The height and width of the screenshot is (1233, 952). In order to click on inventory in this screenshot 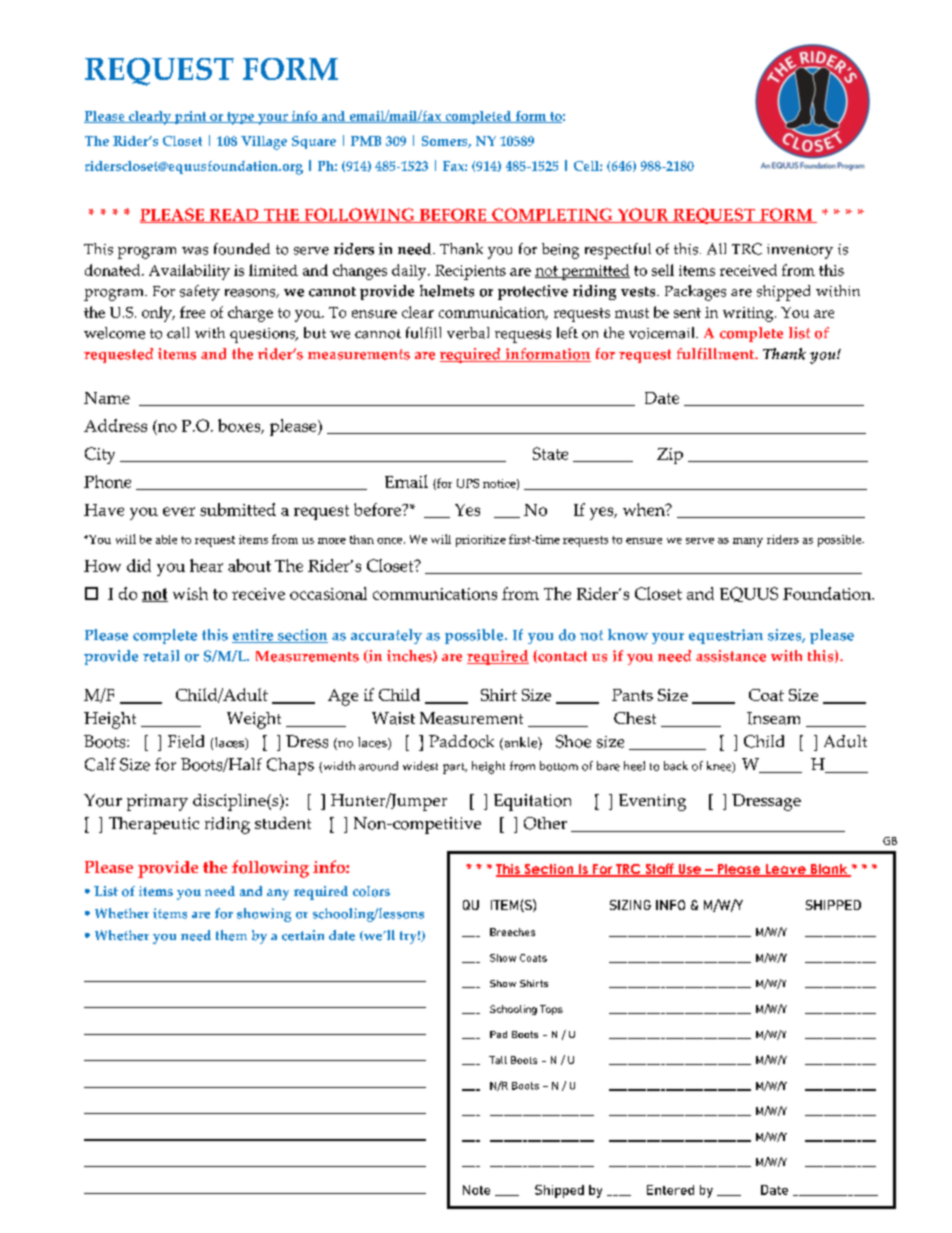, I will do `click(800, 251)`.
